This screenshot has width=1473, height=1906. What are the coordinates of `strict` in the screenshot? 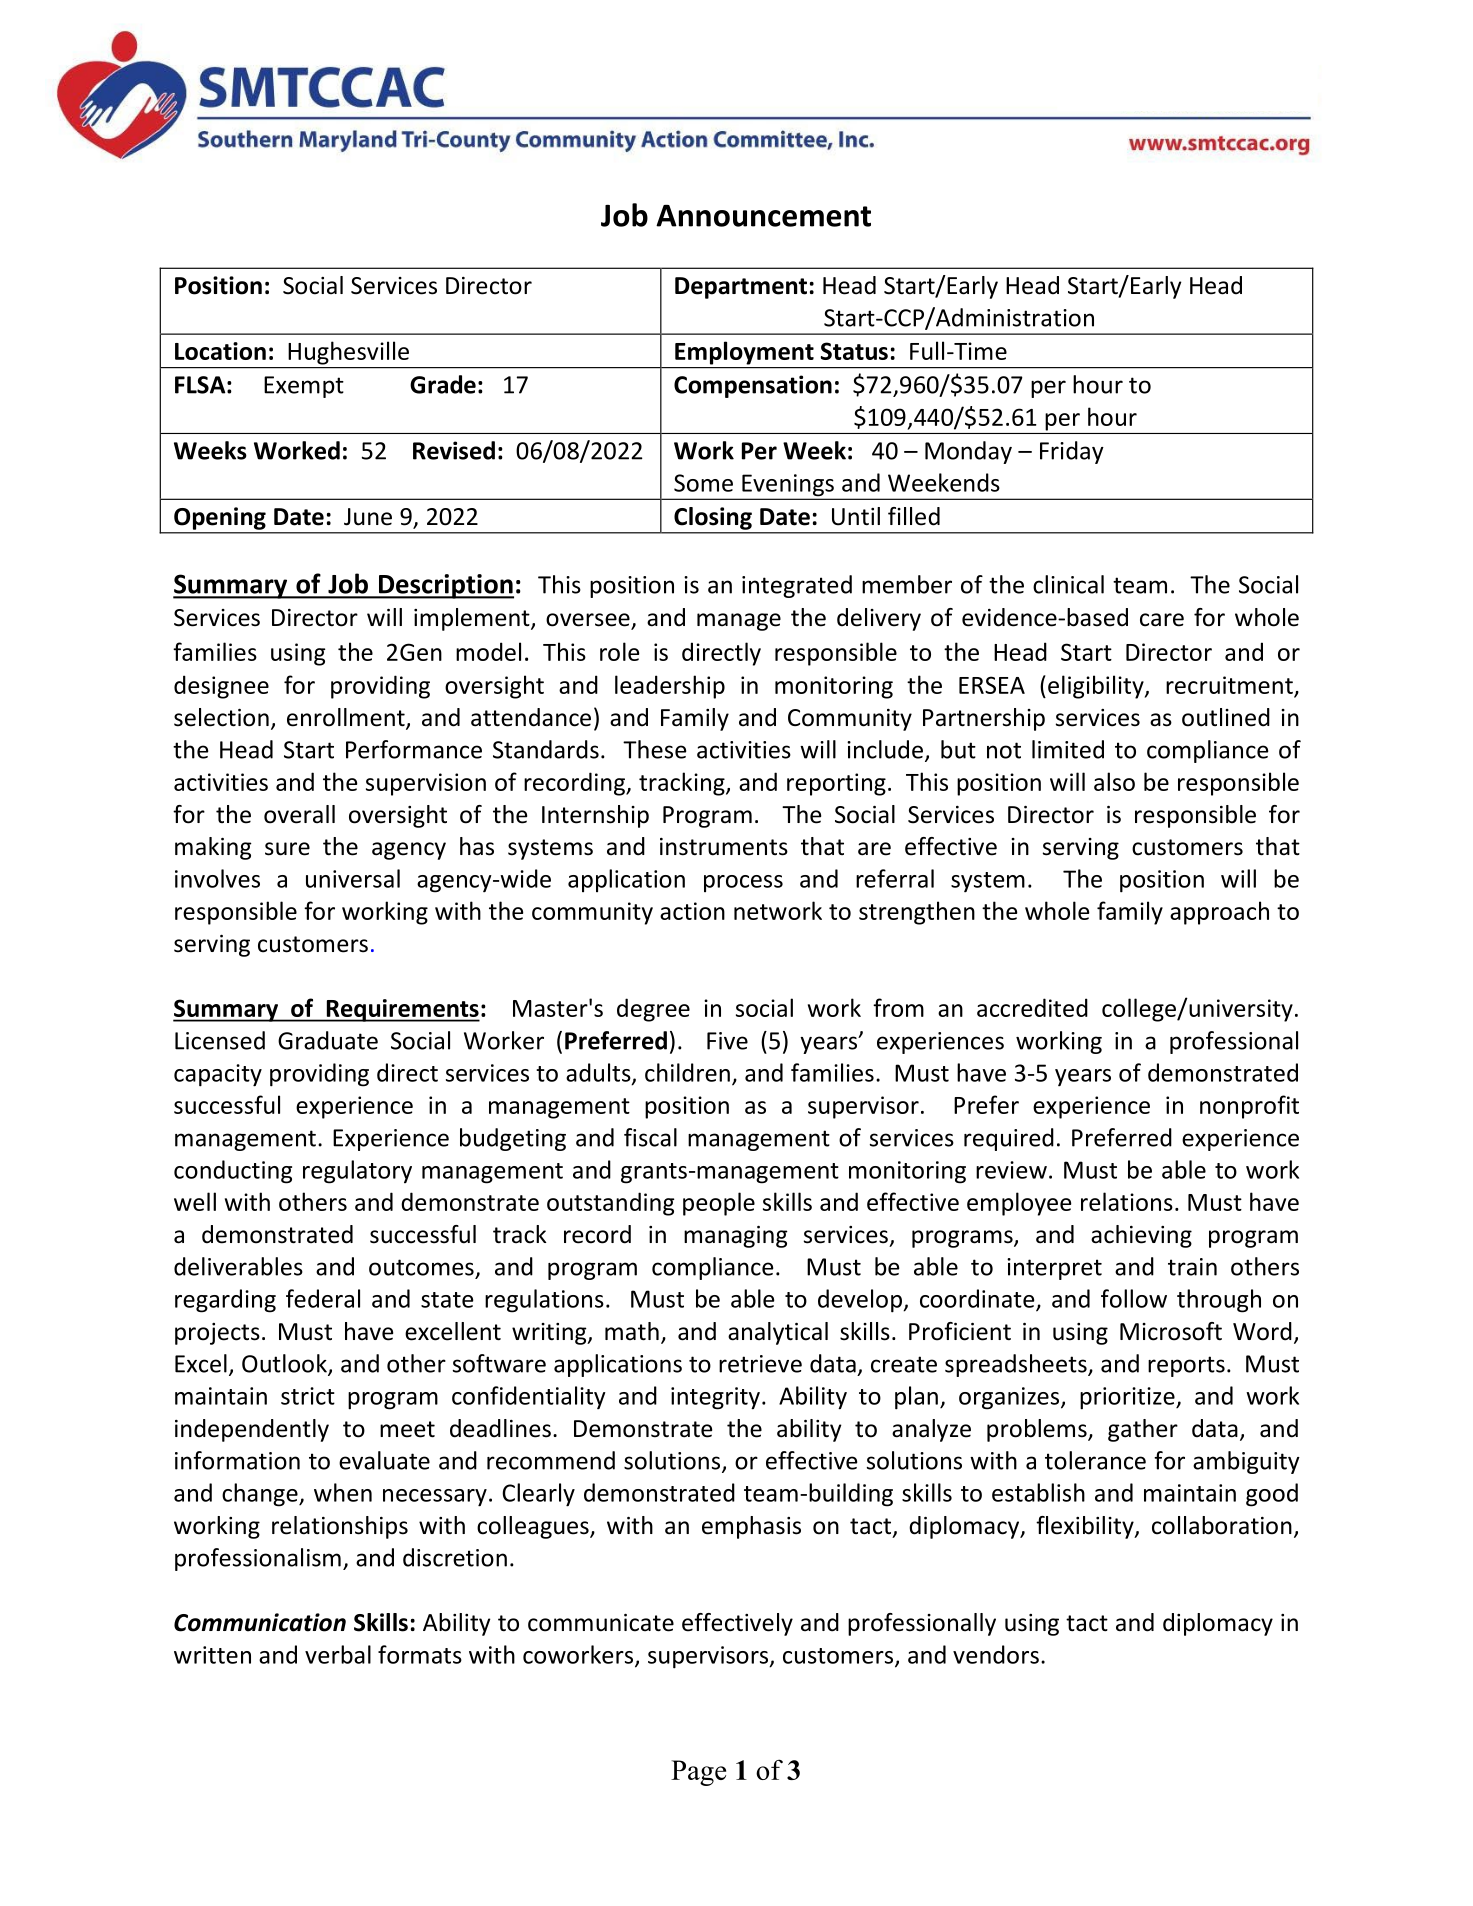 It's located at (308, 1396).
